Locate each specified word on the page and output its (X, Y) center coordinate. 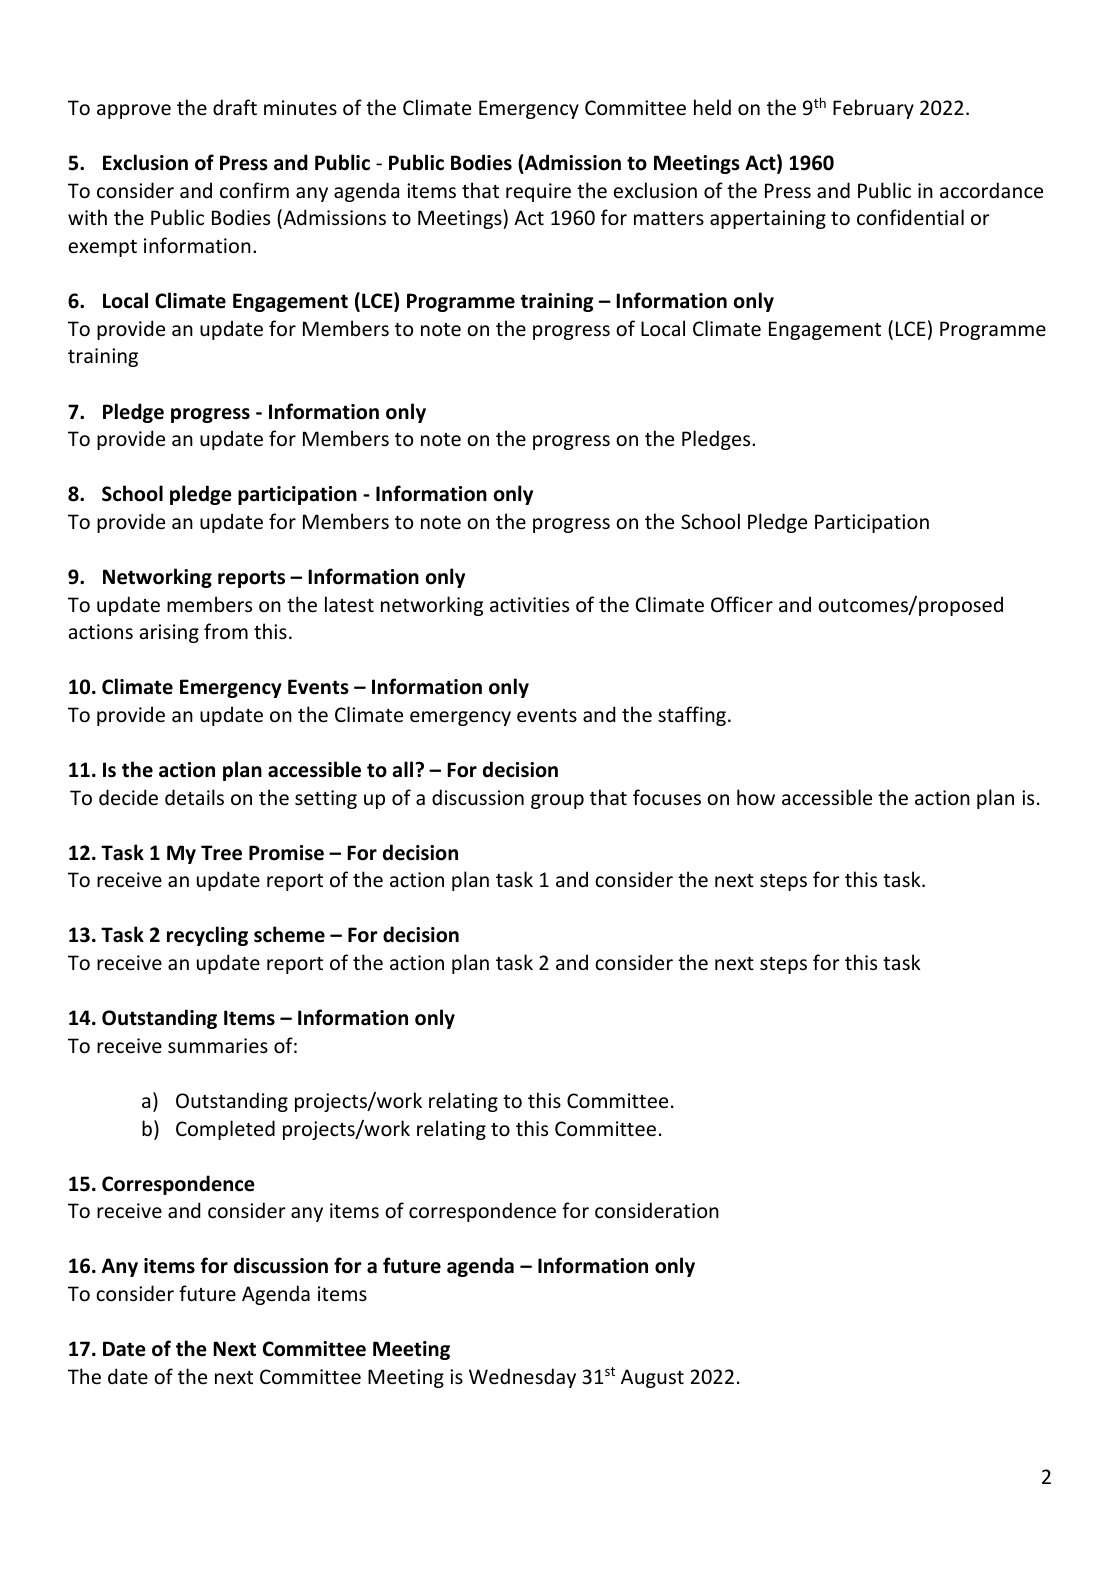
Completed (225, 1130)
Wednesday (522, 1378)
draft (235, 107)
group (557, 801)
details (194, 797)
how (756, 797)
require (538, 192)
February (873, 109)
